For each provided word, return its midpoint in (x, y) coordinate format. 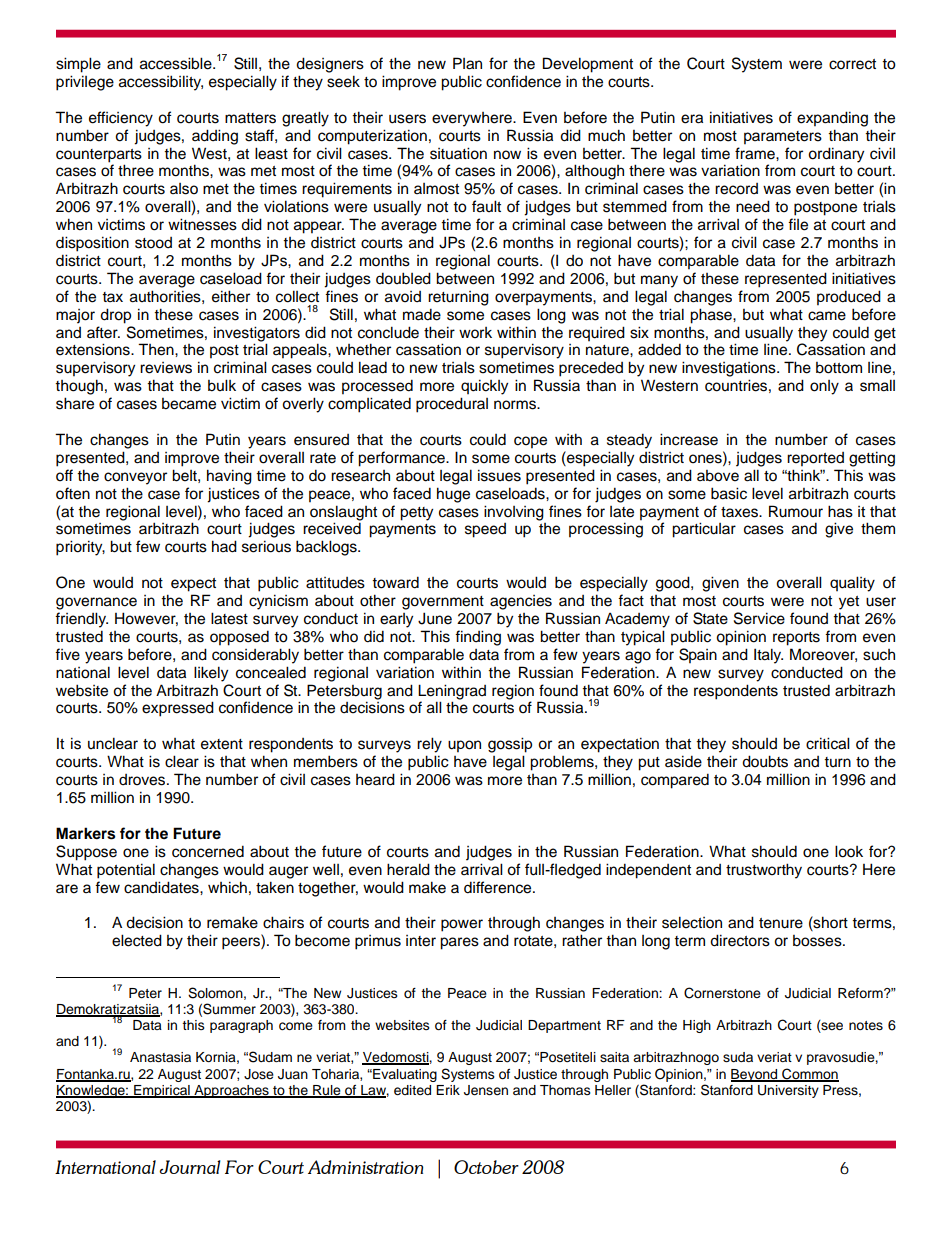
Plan (467, 63)
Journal (190, 1167)
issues (499, 475)
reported (815, 459)
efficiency (121, 119)
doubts (765, 761)
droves (143, 780)
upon (464, 746)
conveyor (135, 478)
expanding (832, 119)
